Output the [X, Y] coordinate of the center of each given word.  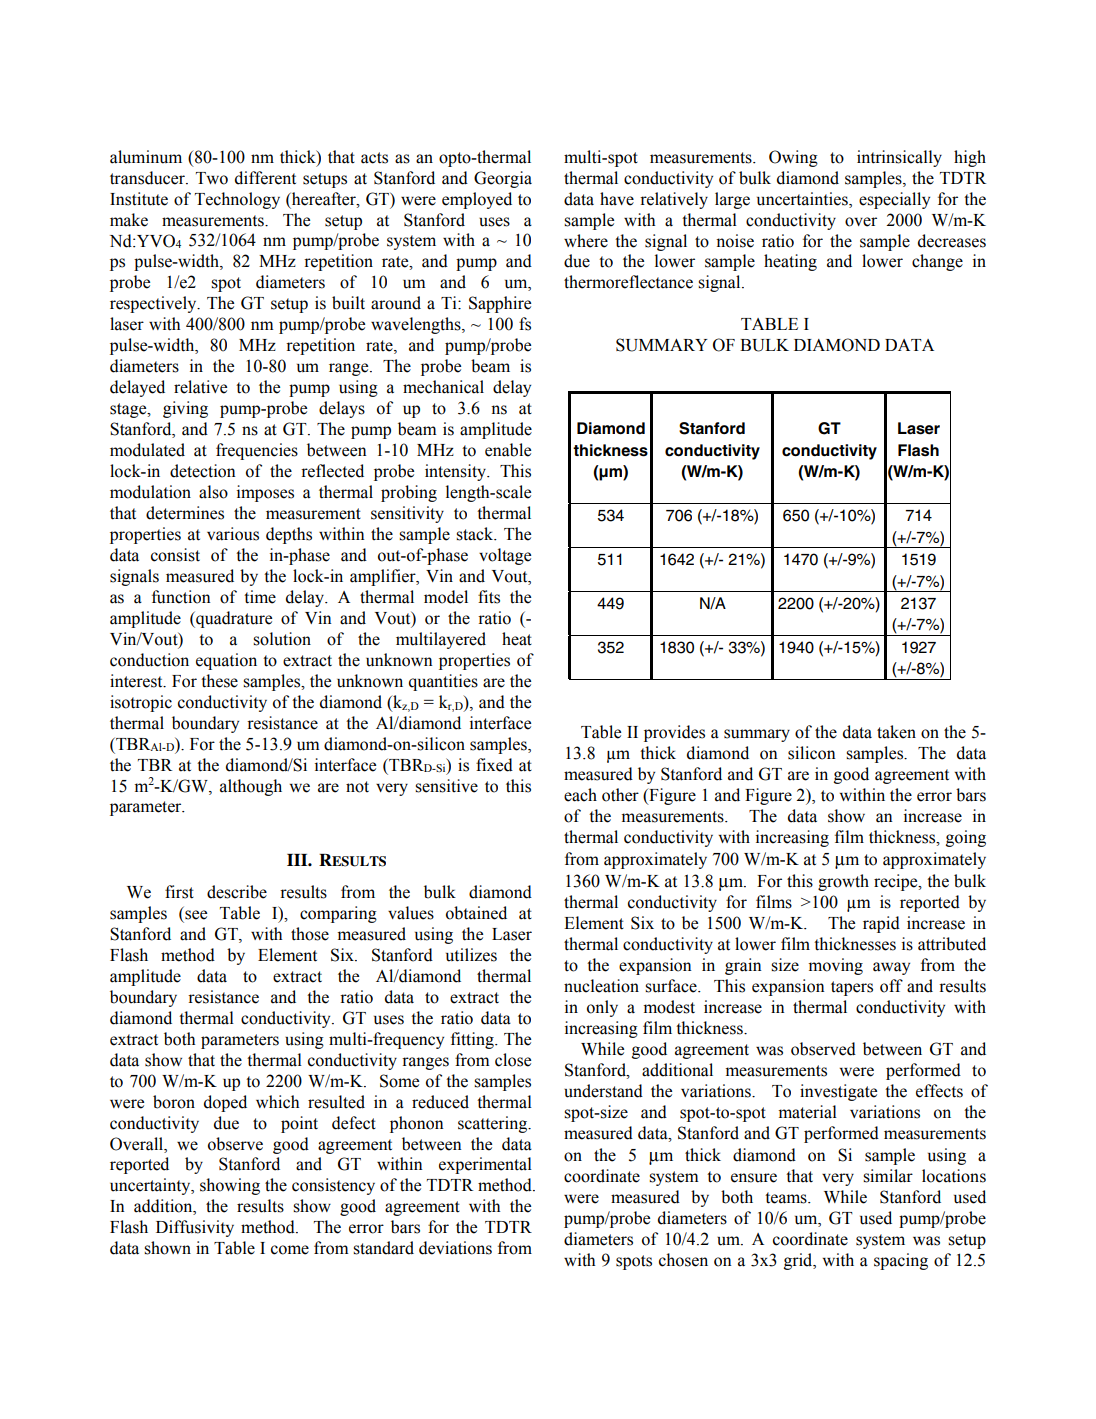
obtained [476, 913]
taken [896, 732]
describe [237, 892]
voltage [505, 556]
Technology [237, 200]
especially [894, 200]
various [233, 534]
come [290, 1250]
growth [843, 882]
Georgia [503, 179]
